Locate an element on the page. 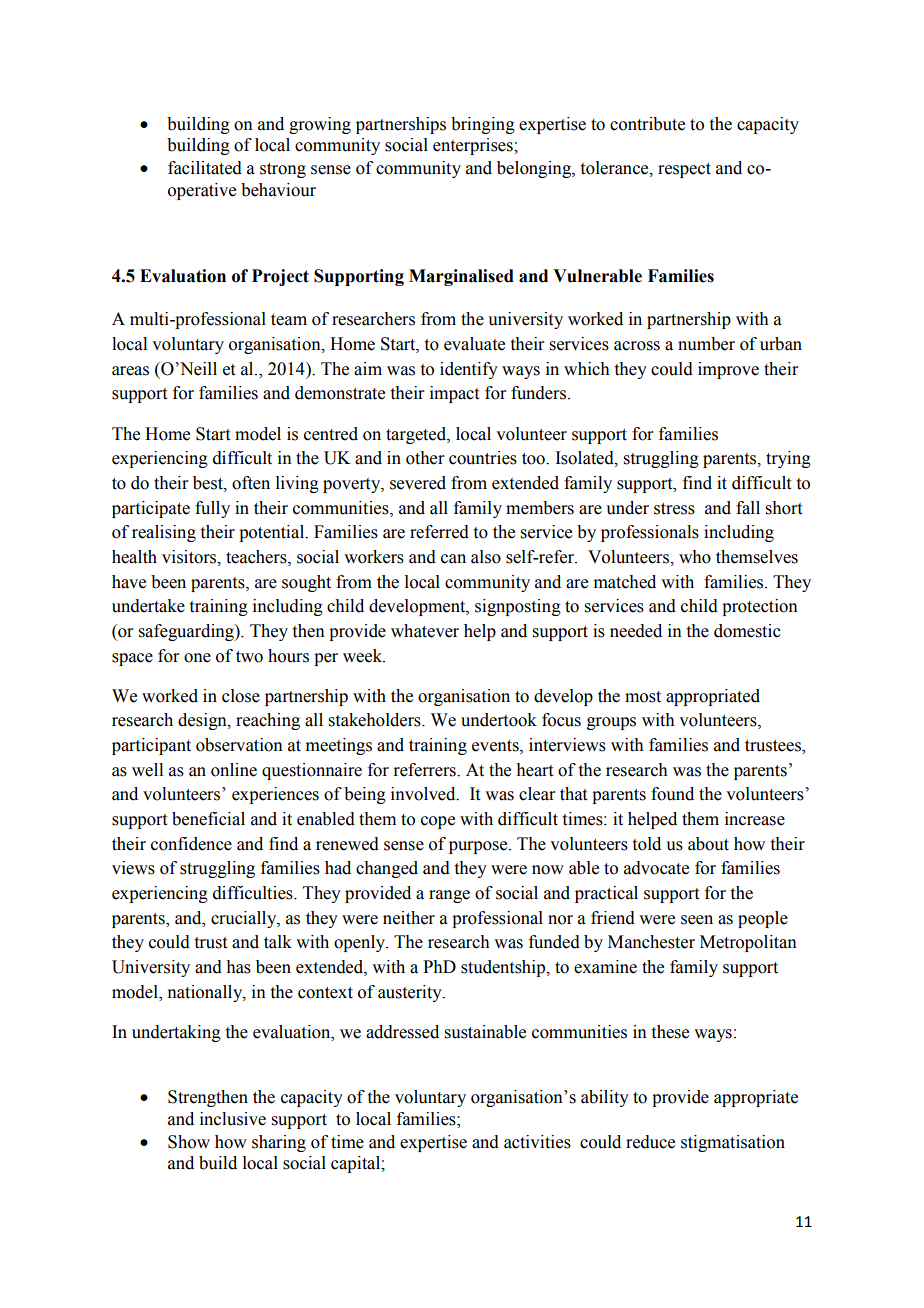 This document has height=1308, width=924. involved is located at coordinates (424, 794).
